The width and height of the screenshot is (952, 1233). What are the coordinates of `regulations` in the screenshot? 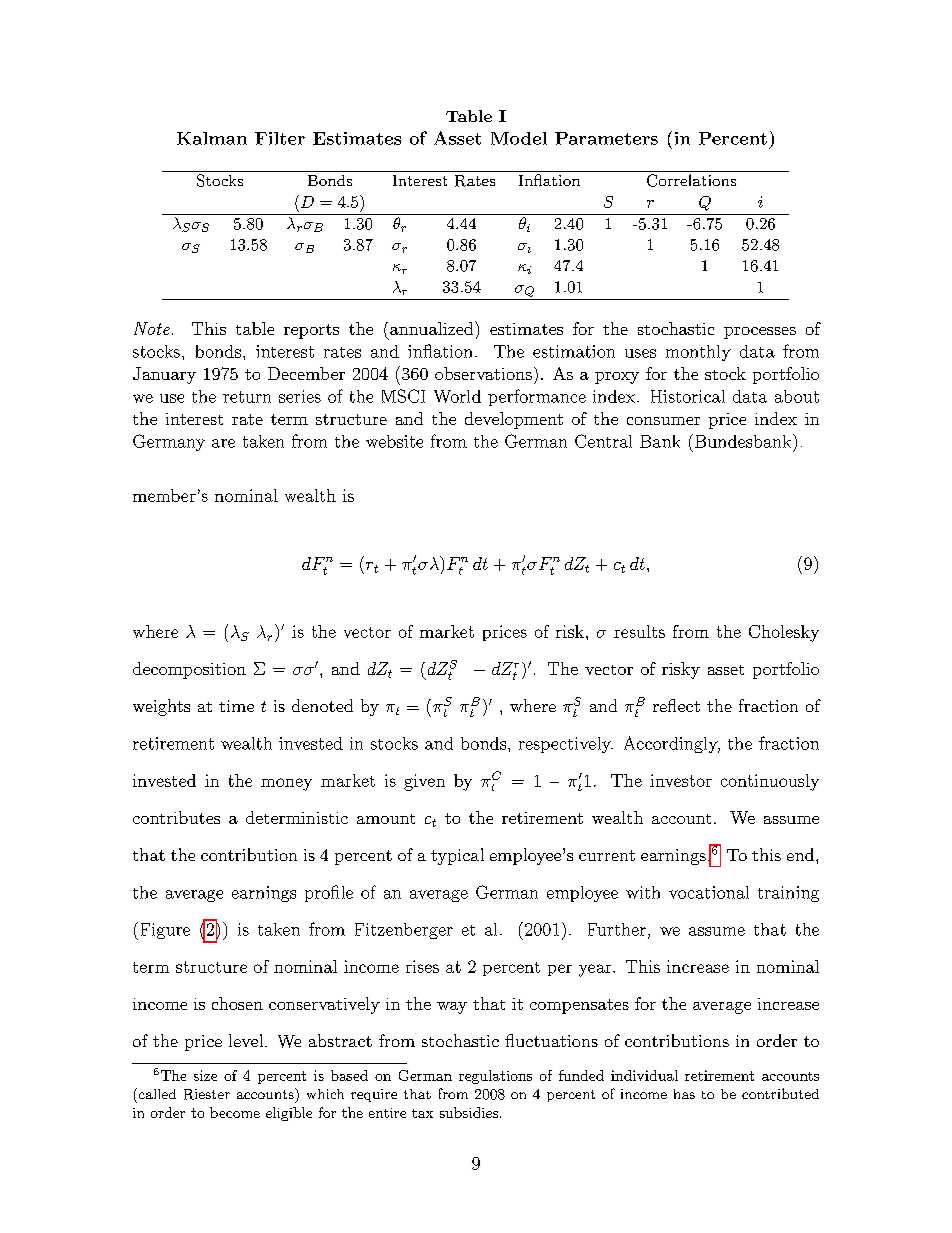 It's located at (495, 1077).
